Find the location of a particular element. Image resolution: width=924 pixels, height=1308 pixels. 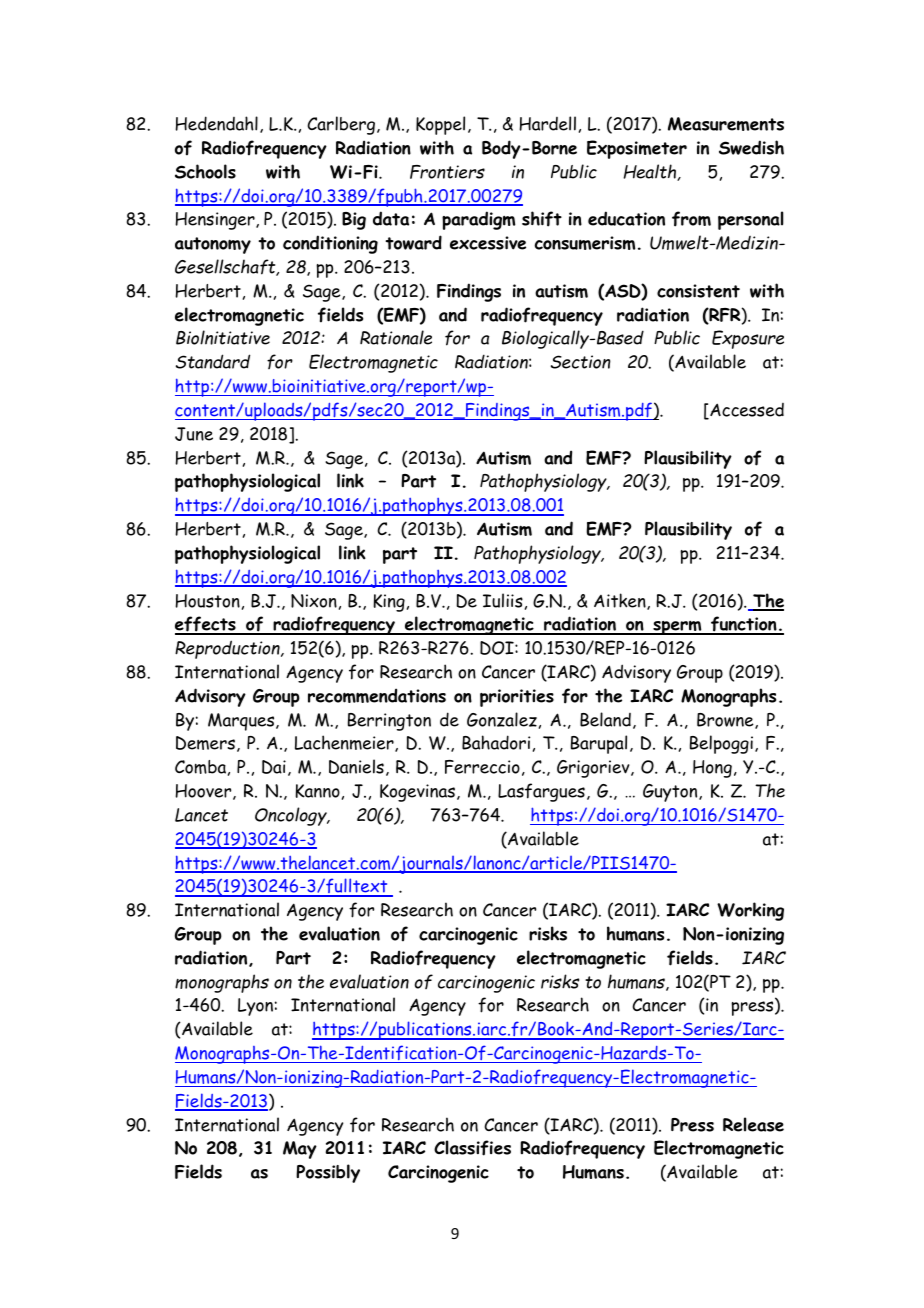

Gonzalez is located at coordinates (502, 719).
